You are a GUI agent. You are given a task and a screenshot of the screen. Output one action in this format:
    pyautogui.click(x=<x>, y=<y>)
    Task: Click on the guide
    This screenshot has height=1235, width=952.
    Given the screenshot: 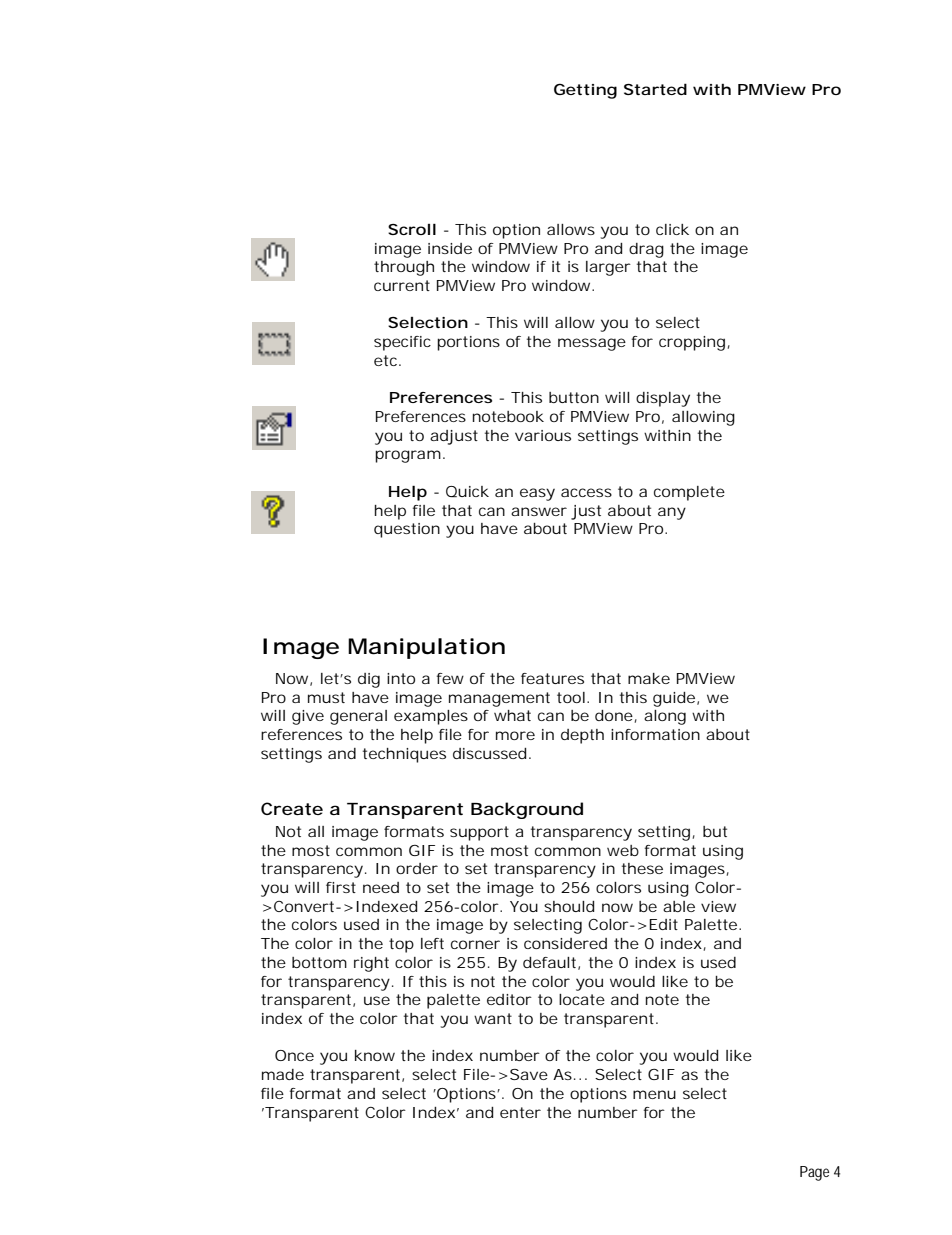 What is the action you would take?
    pyautogui.click(x=674, y=699)
